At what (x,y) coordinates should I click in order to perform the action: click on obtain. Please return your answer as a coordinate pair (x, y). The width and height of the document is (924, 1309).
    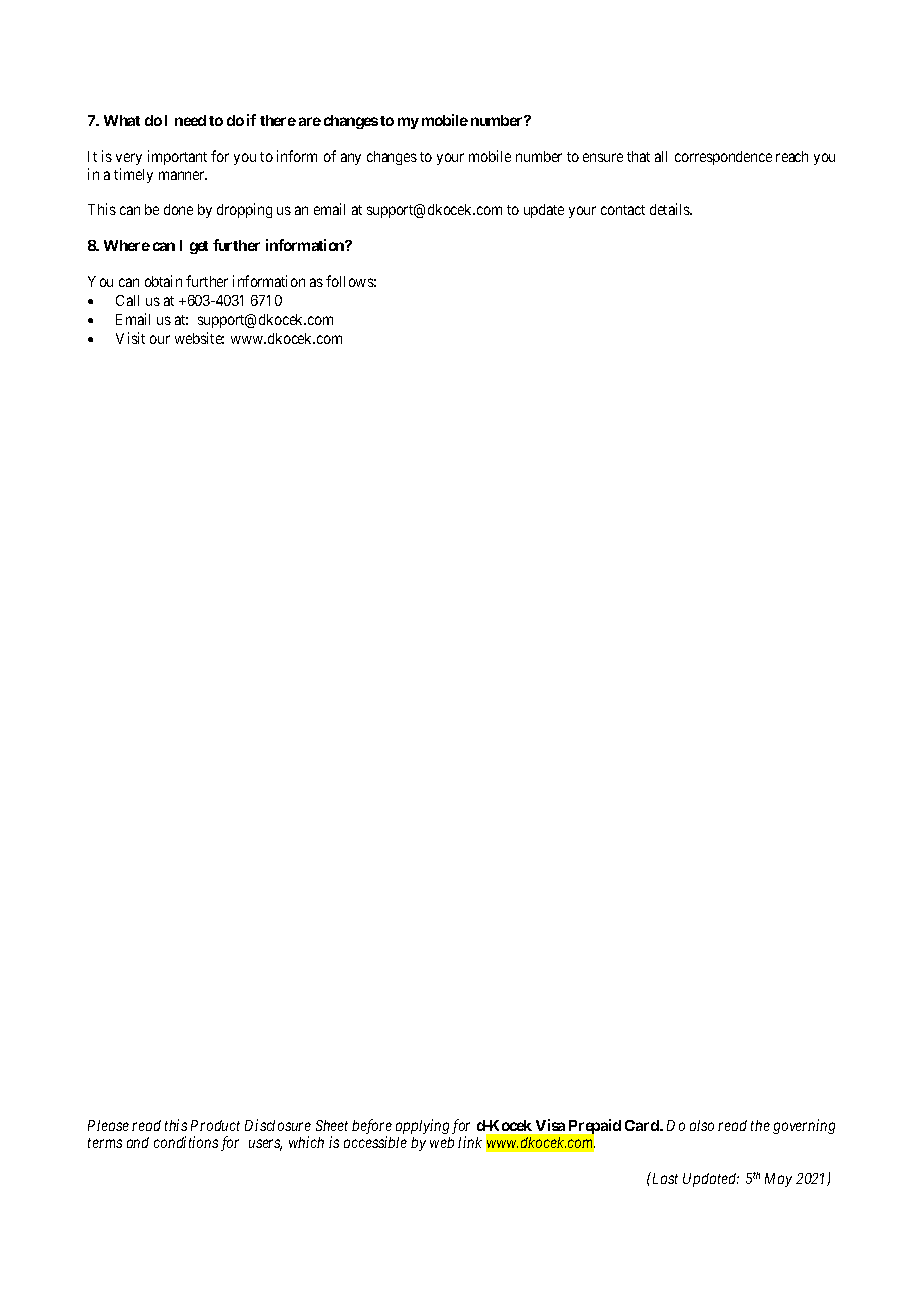
    Looking at the image, I should click on (163, 281).
